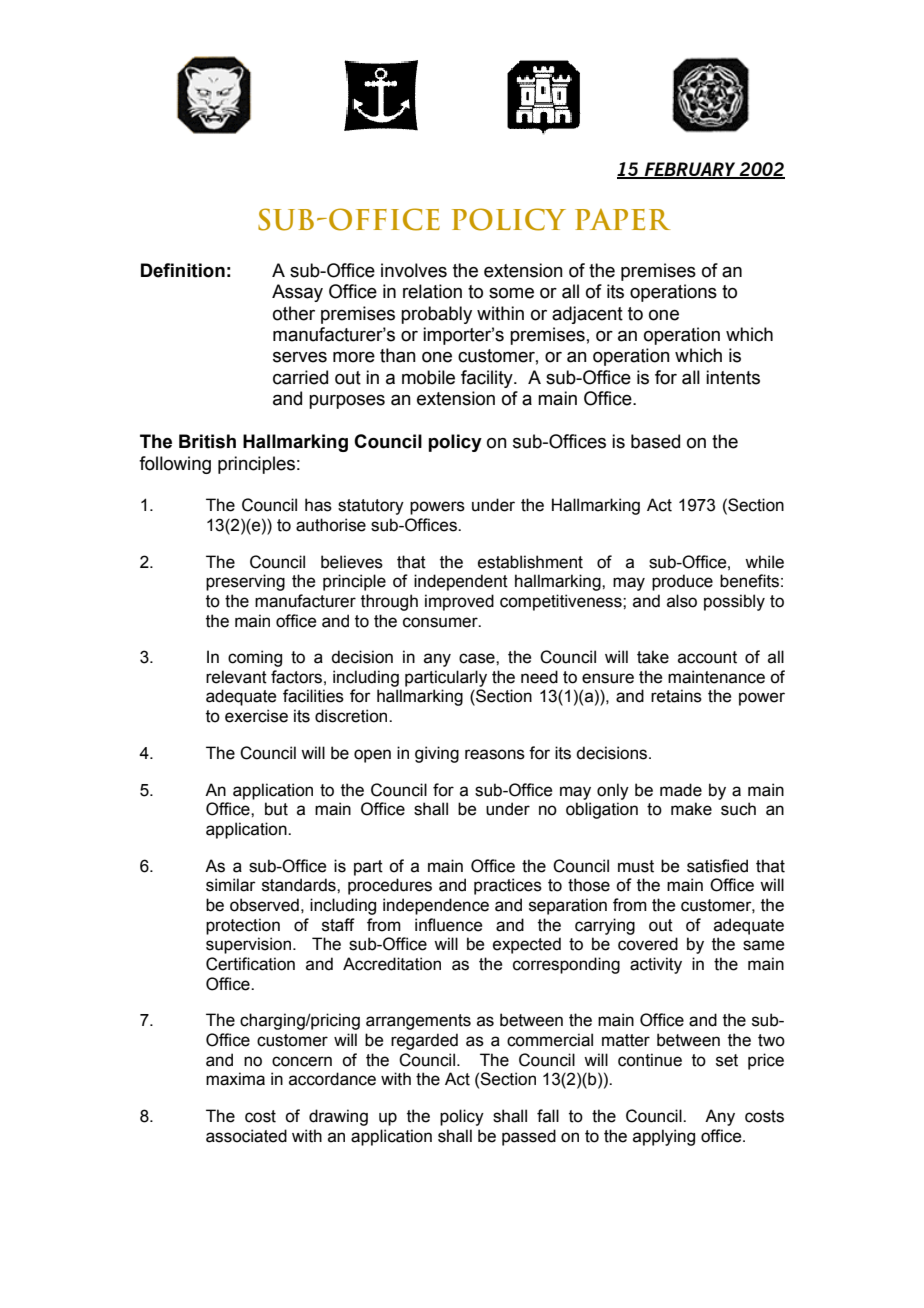 The image size is (924, 1308). What do you see at coordinates (707, 657) in the screenshot?
I see `account` at bounding box center [707, 657].
